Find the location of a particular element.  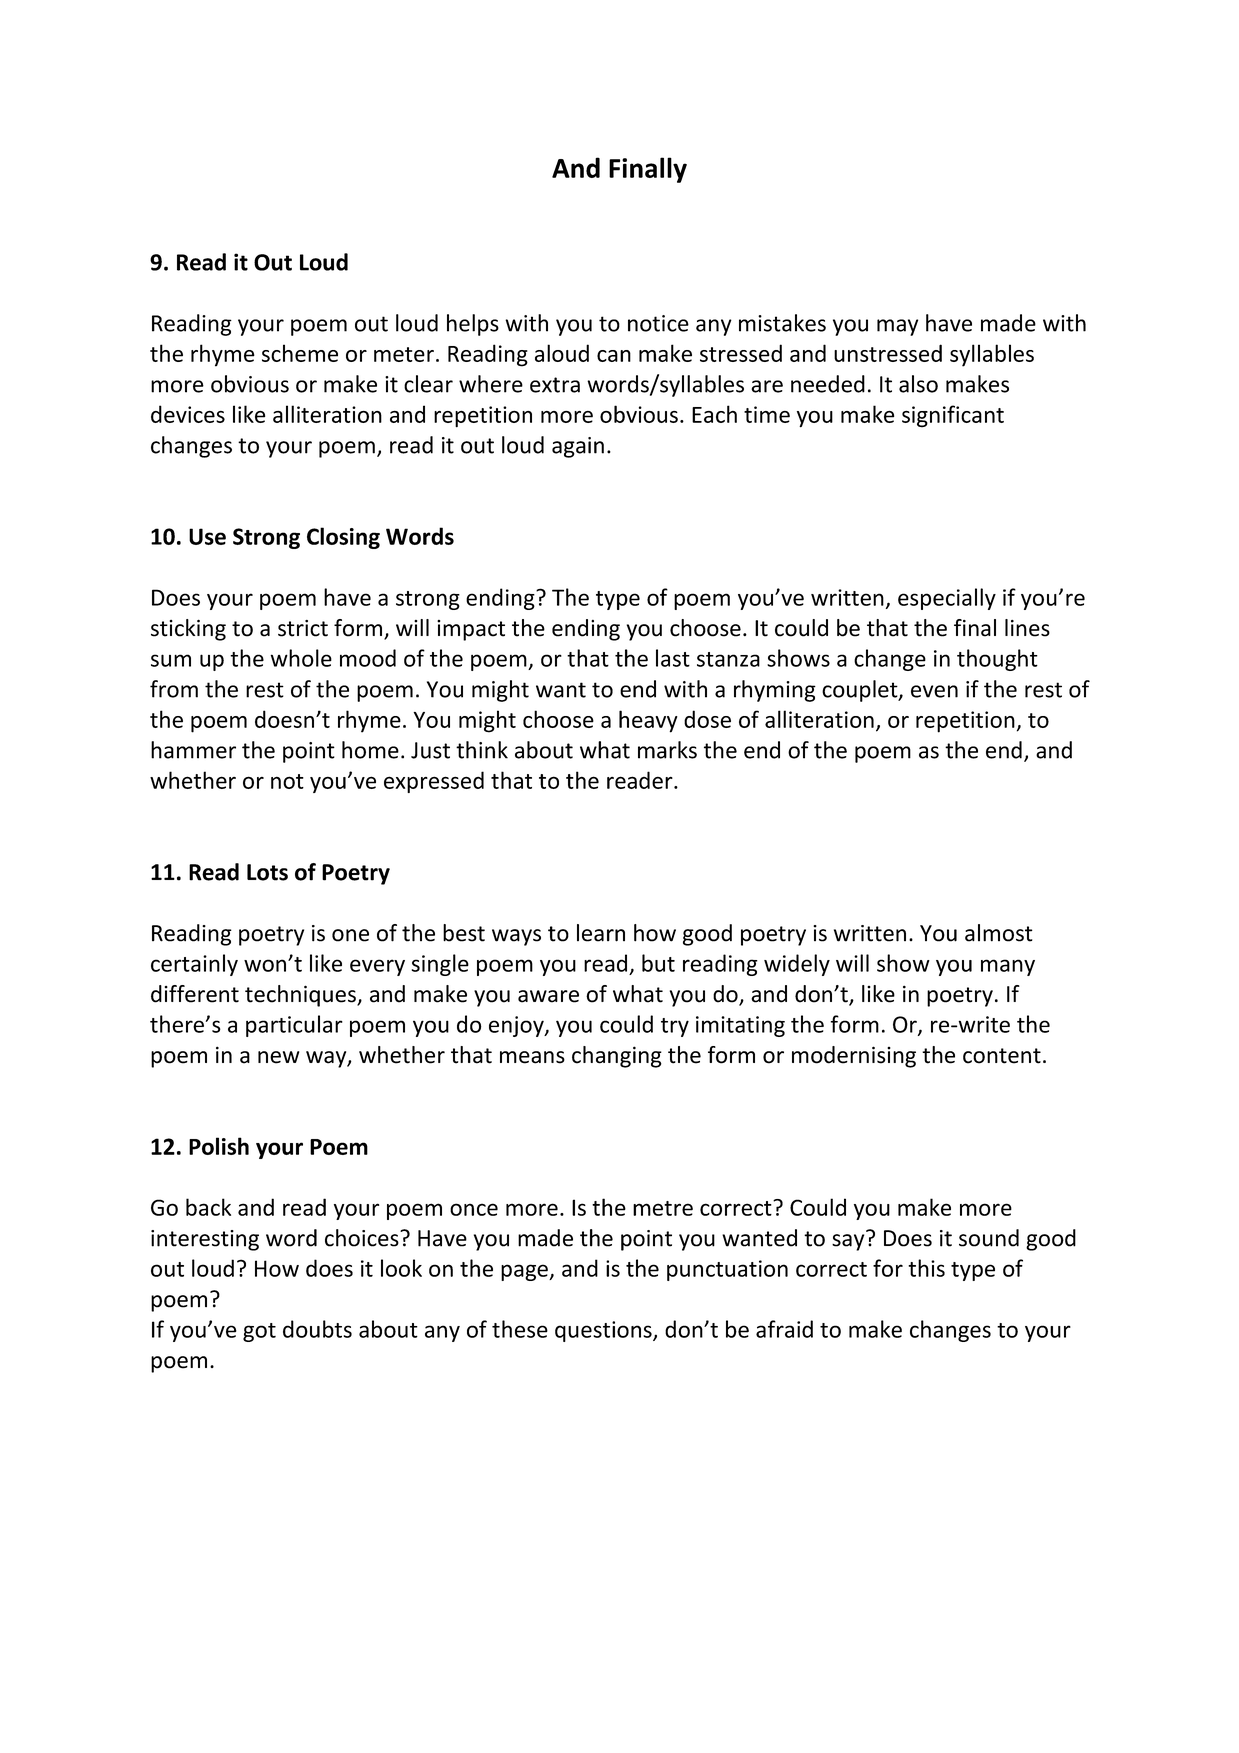

last is located at coordinates (673, 658).
